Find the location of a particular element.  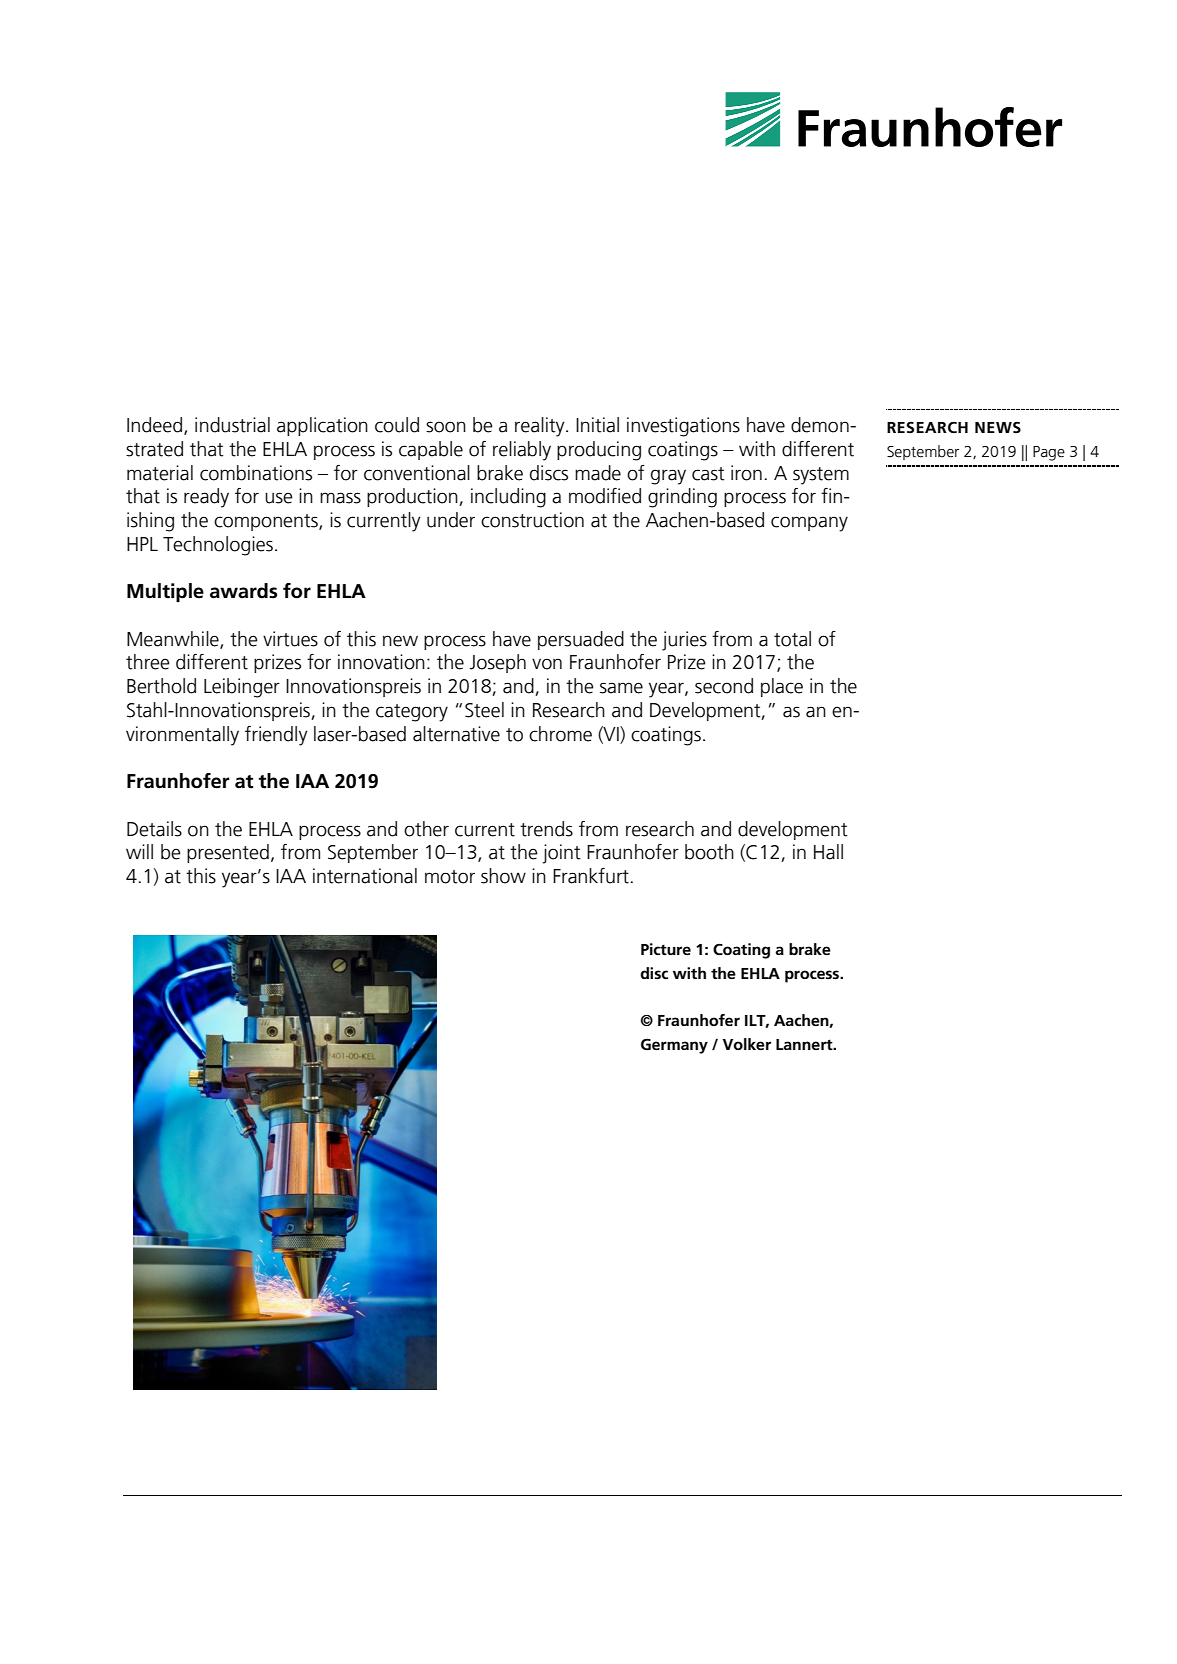

producing is located at coordinates (599, 451).
